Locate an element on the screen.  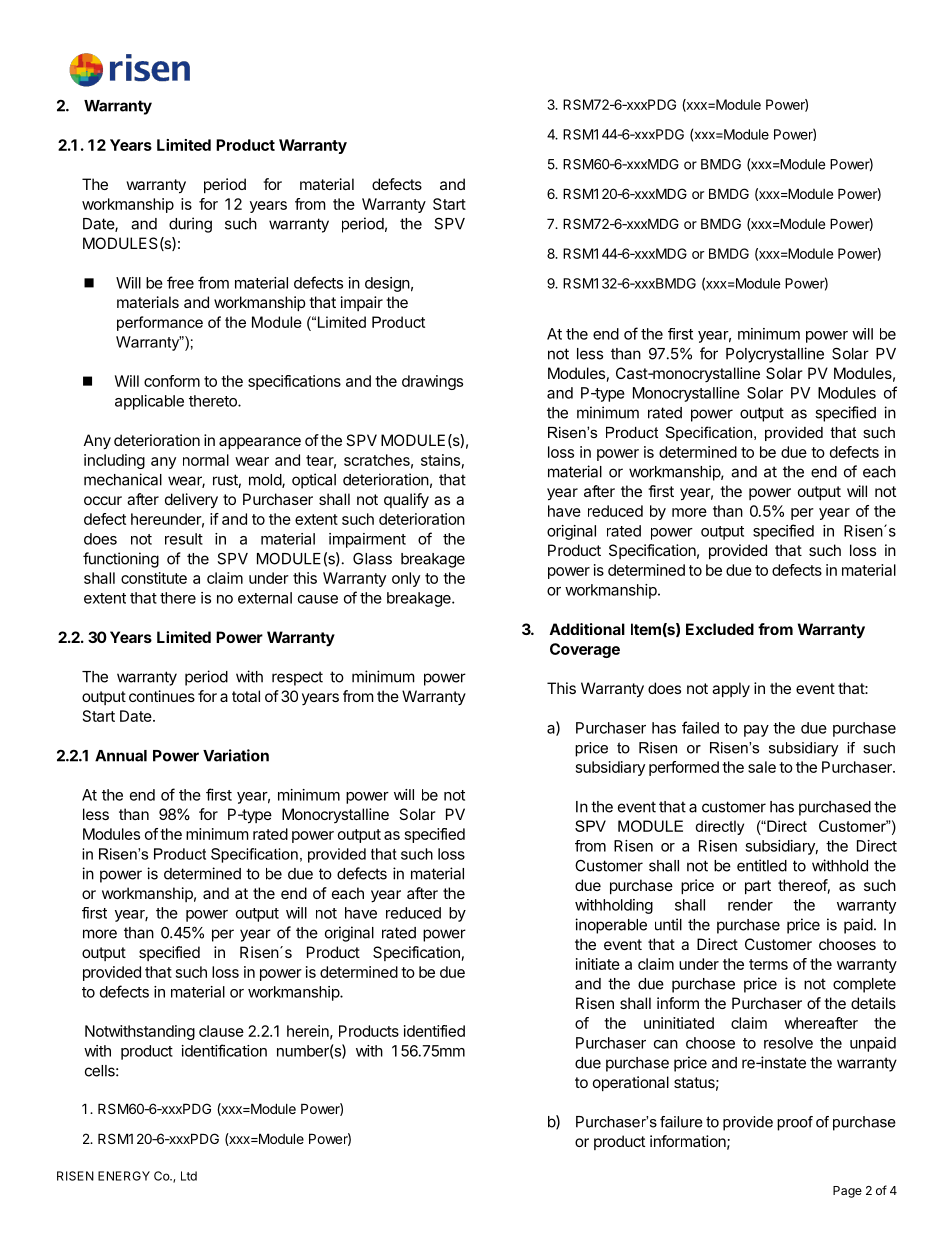
design is located at coordinates (387, 284).
